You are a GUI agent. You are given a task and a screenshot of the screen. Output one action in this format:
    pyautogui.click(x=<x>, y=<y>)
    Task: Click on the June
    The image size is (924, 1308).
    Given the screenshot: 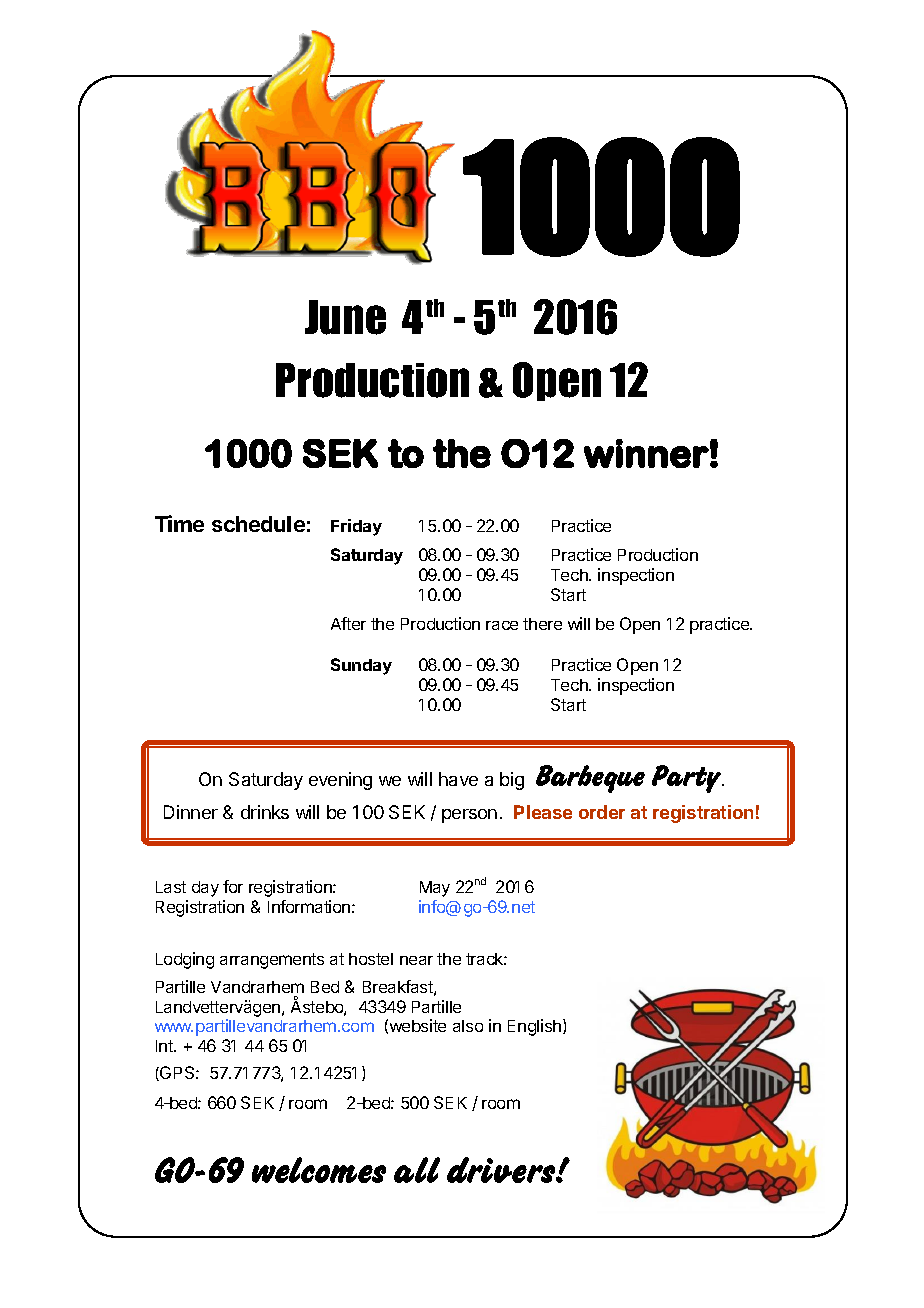 What is the action you would take?
    pyautogui.click(x=345, y=317)
